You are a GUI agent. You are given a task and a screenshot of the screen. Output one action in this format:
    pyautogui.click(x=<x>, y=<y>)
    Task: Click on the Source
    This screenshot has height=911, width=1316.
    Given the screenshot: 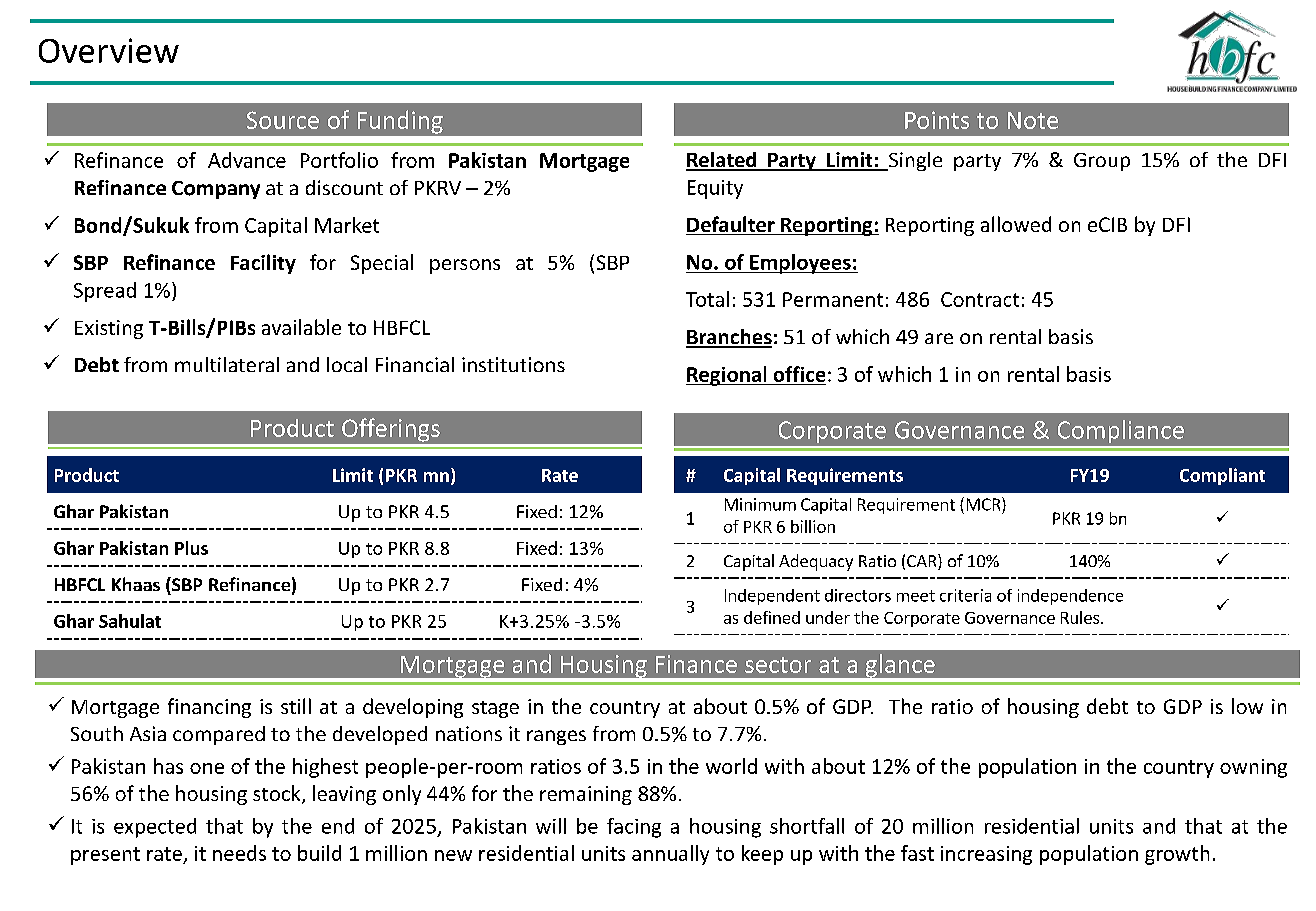 What is the action you would take?
    pyautogui.click(x=283, y=120)
